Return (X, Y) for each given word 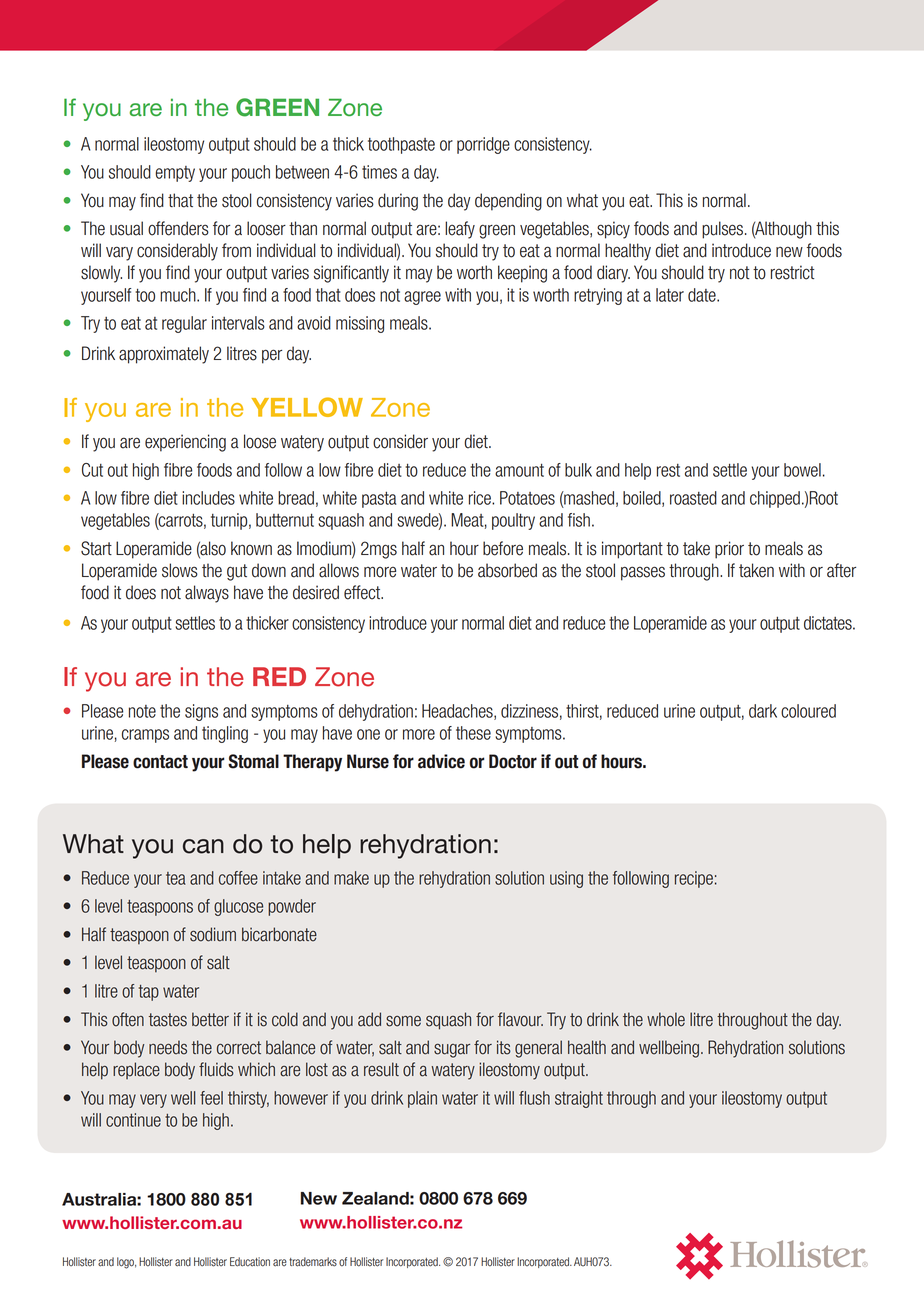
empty (175, 174)
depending (508, 202)
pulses (722, 230)
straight (579, 1099)
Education (250, 1262)
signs (201, 712)
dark (763, 711)
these (473, 733)
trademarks (313, 1262)
